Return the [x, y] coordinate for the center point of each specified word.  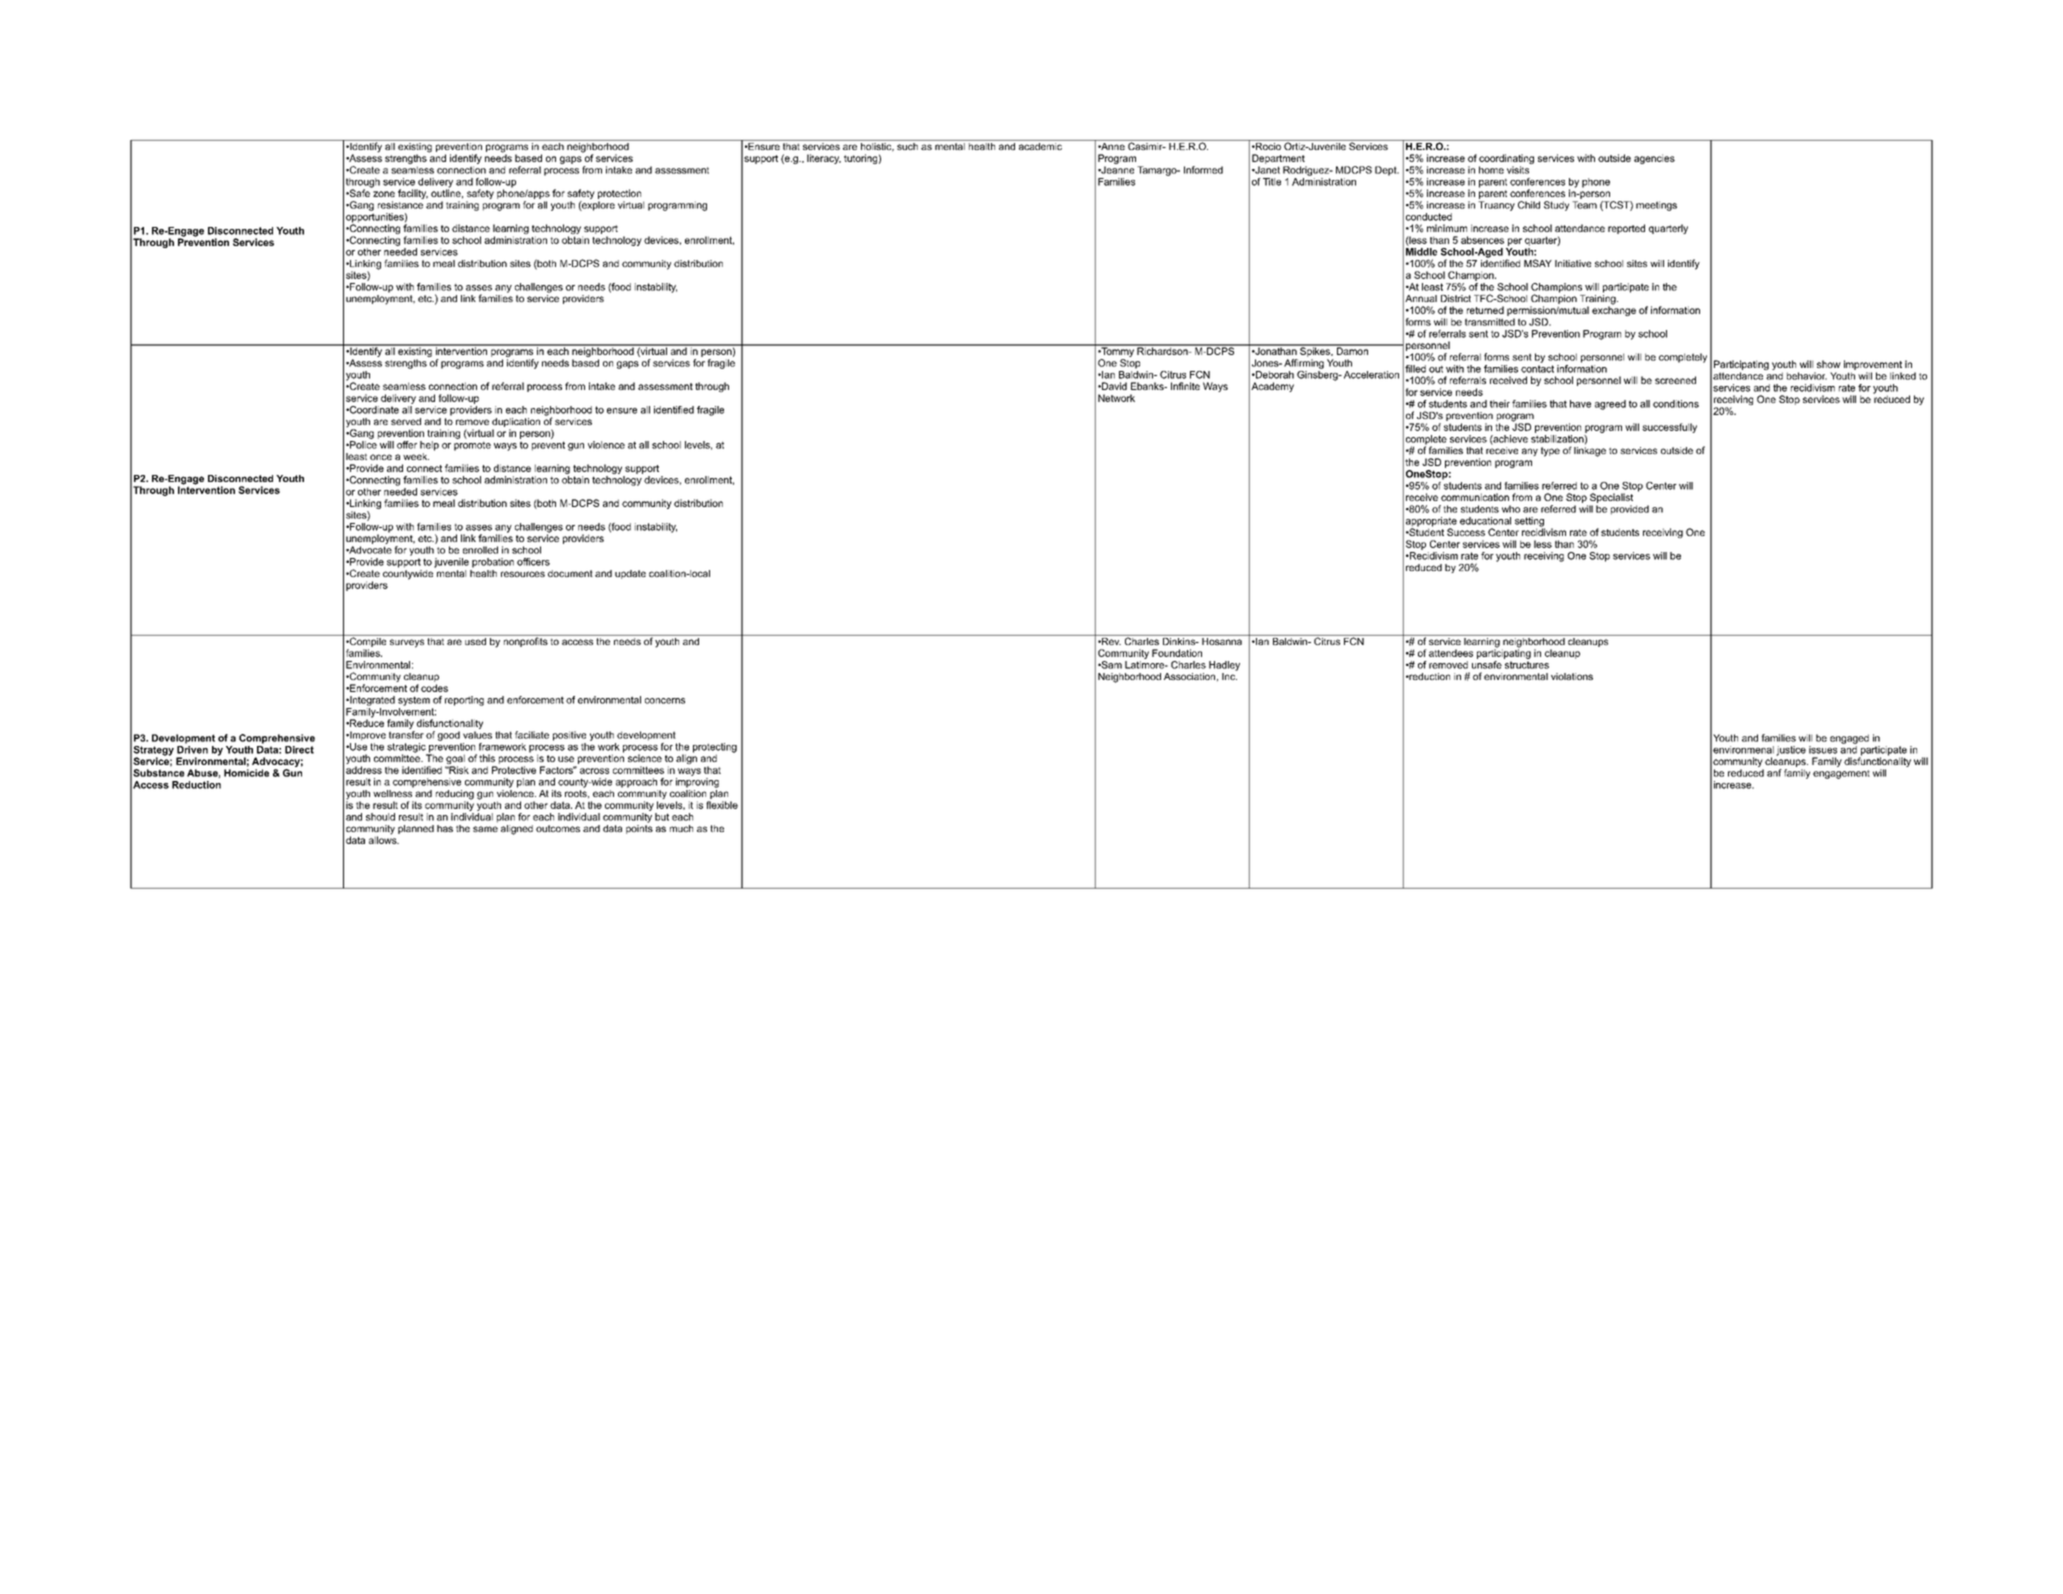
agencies [1654, 159]
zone [384, 194]
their [1500, 404]
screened [1675, 380]
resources [523, 574]
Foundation [1177, 653]
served [406, 421]
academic [1040, 145]
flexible [722, 805]
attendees [1451, 653]
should [380, 817]
